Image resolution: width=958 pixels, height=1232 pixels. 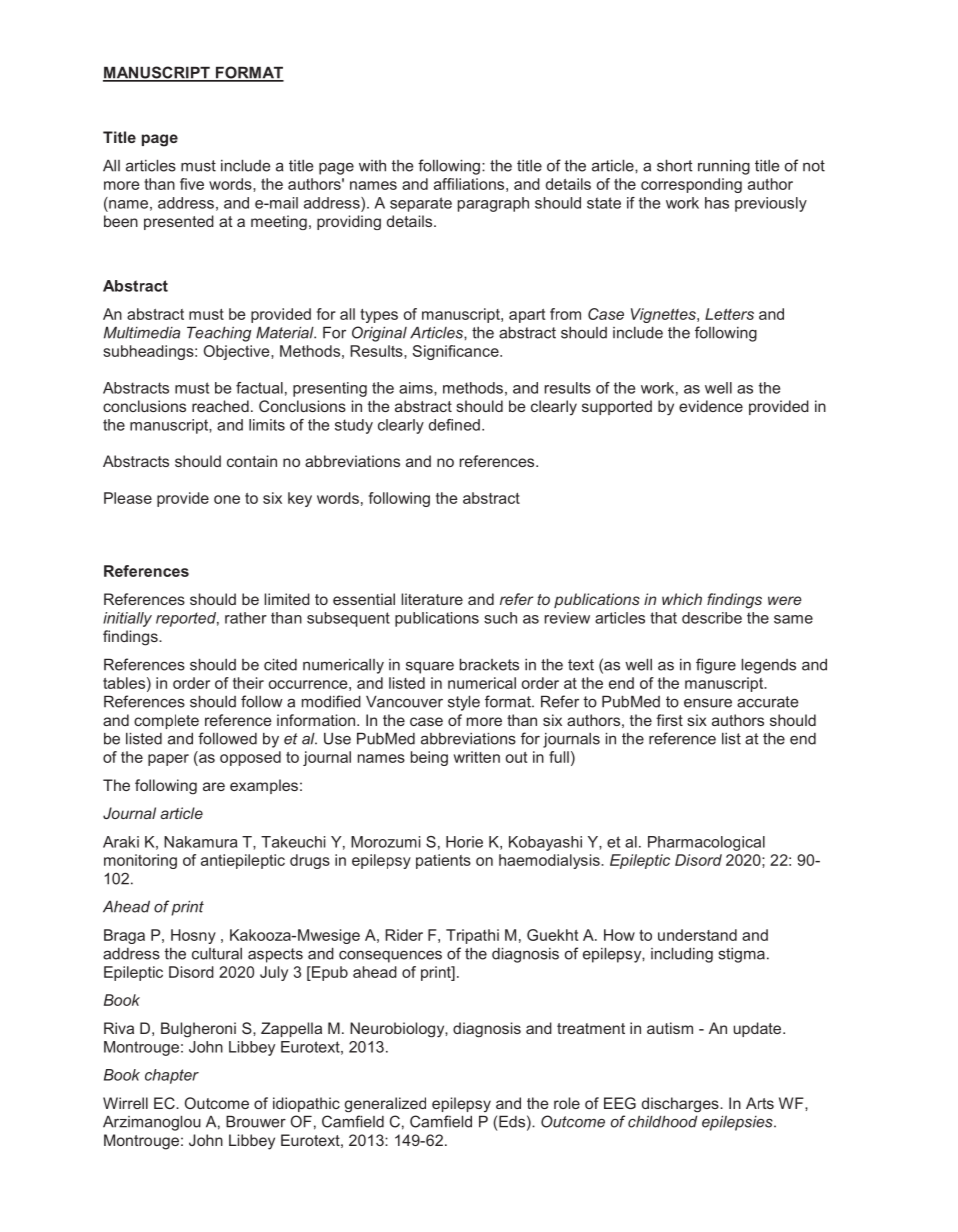 I want to click on five, so click(x=192, y=184).
